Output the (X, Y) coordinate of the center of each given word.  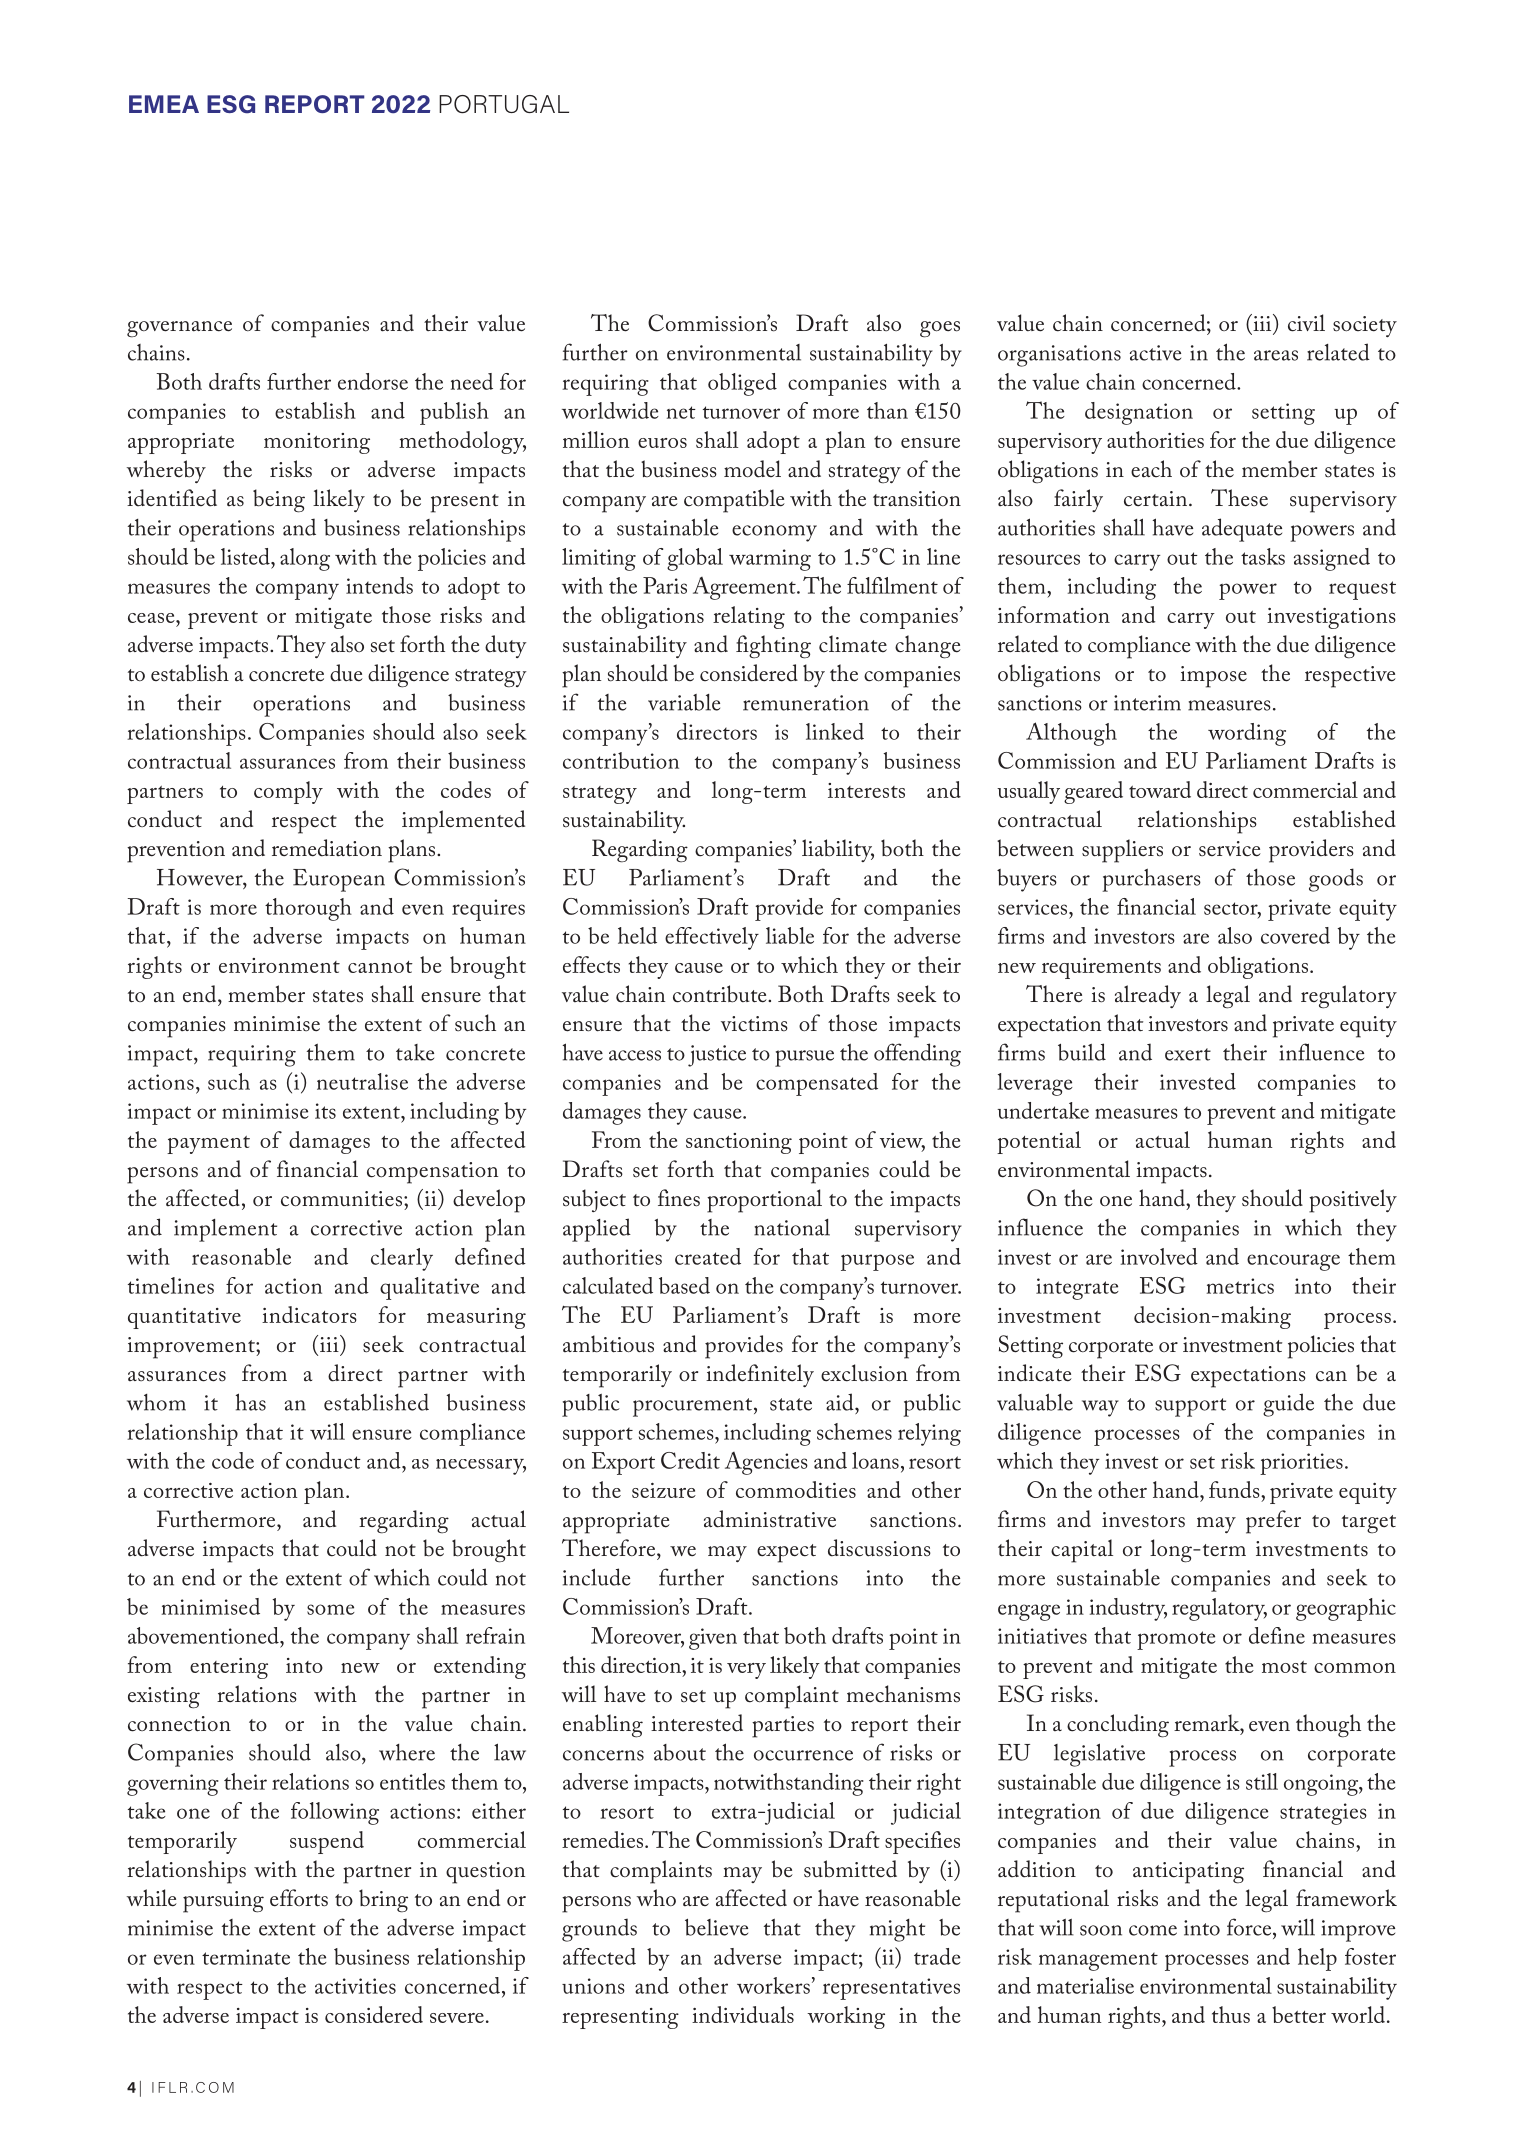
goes (940, 329)
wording (1247, 734)
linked (835, 731)
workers (773, 1985)
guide (1288, 1405)
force (1250, 1927)
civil (1306, 323)
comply (288, 792)
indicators (309, 1314)
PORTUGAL (504, 104)
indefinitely (760, 1375)
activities (355, 1986)
